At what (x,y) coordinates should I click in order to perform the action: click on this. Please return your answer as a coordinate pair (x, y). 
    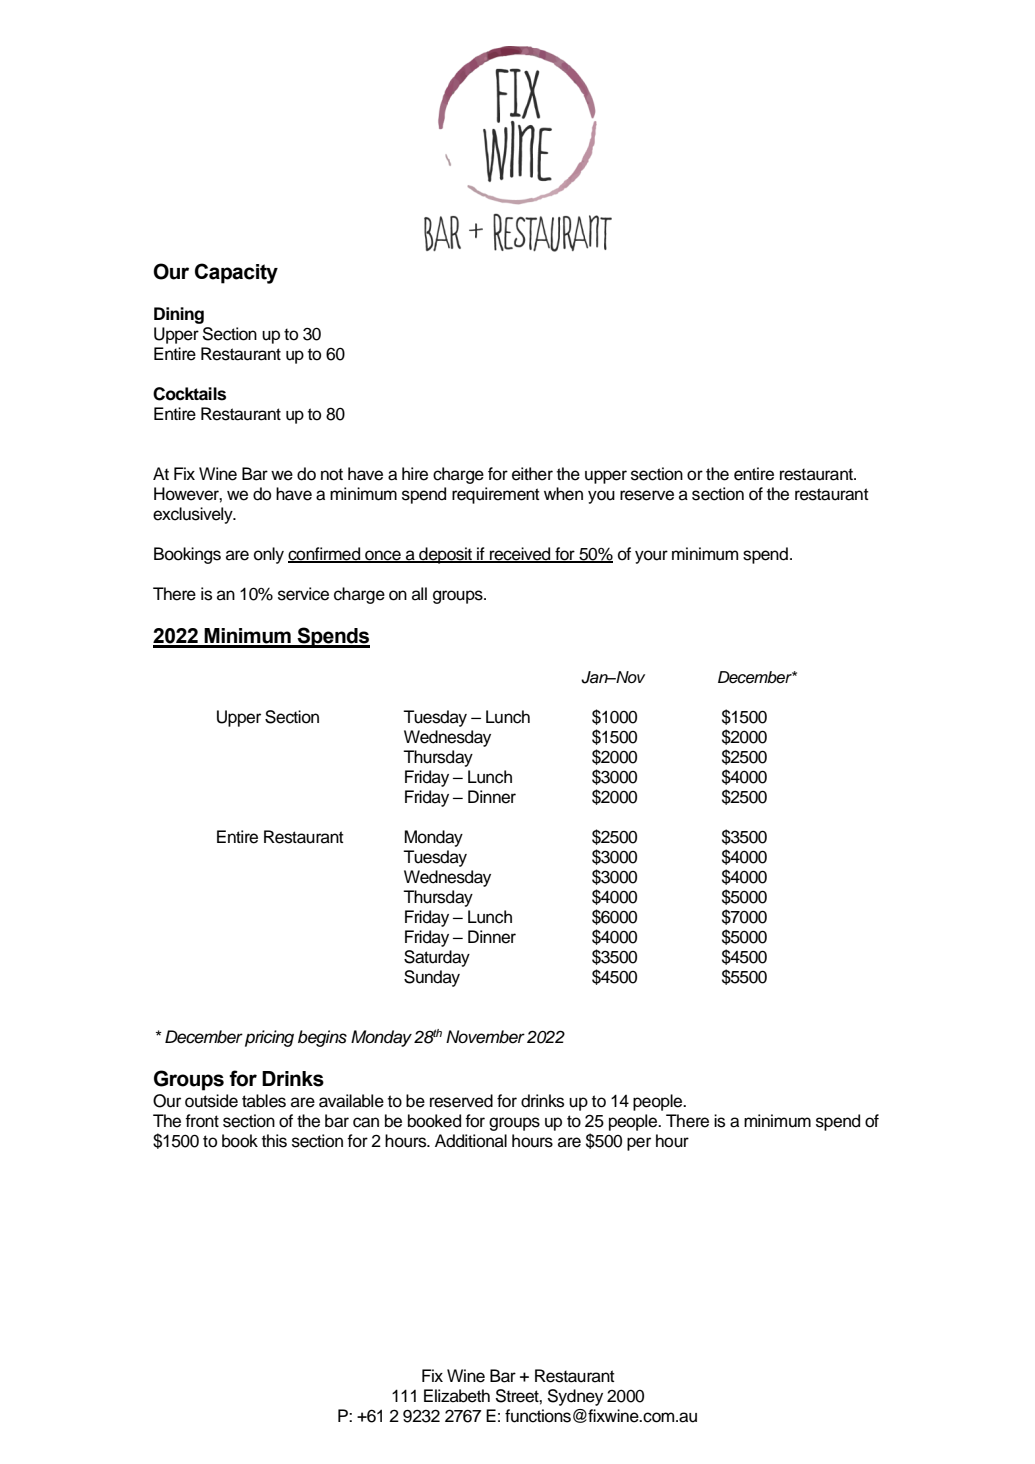
    Looking at the image, I should click on (274, 1141).
